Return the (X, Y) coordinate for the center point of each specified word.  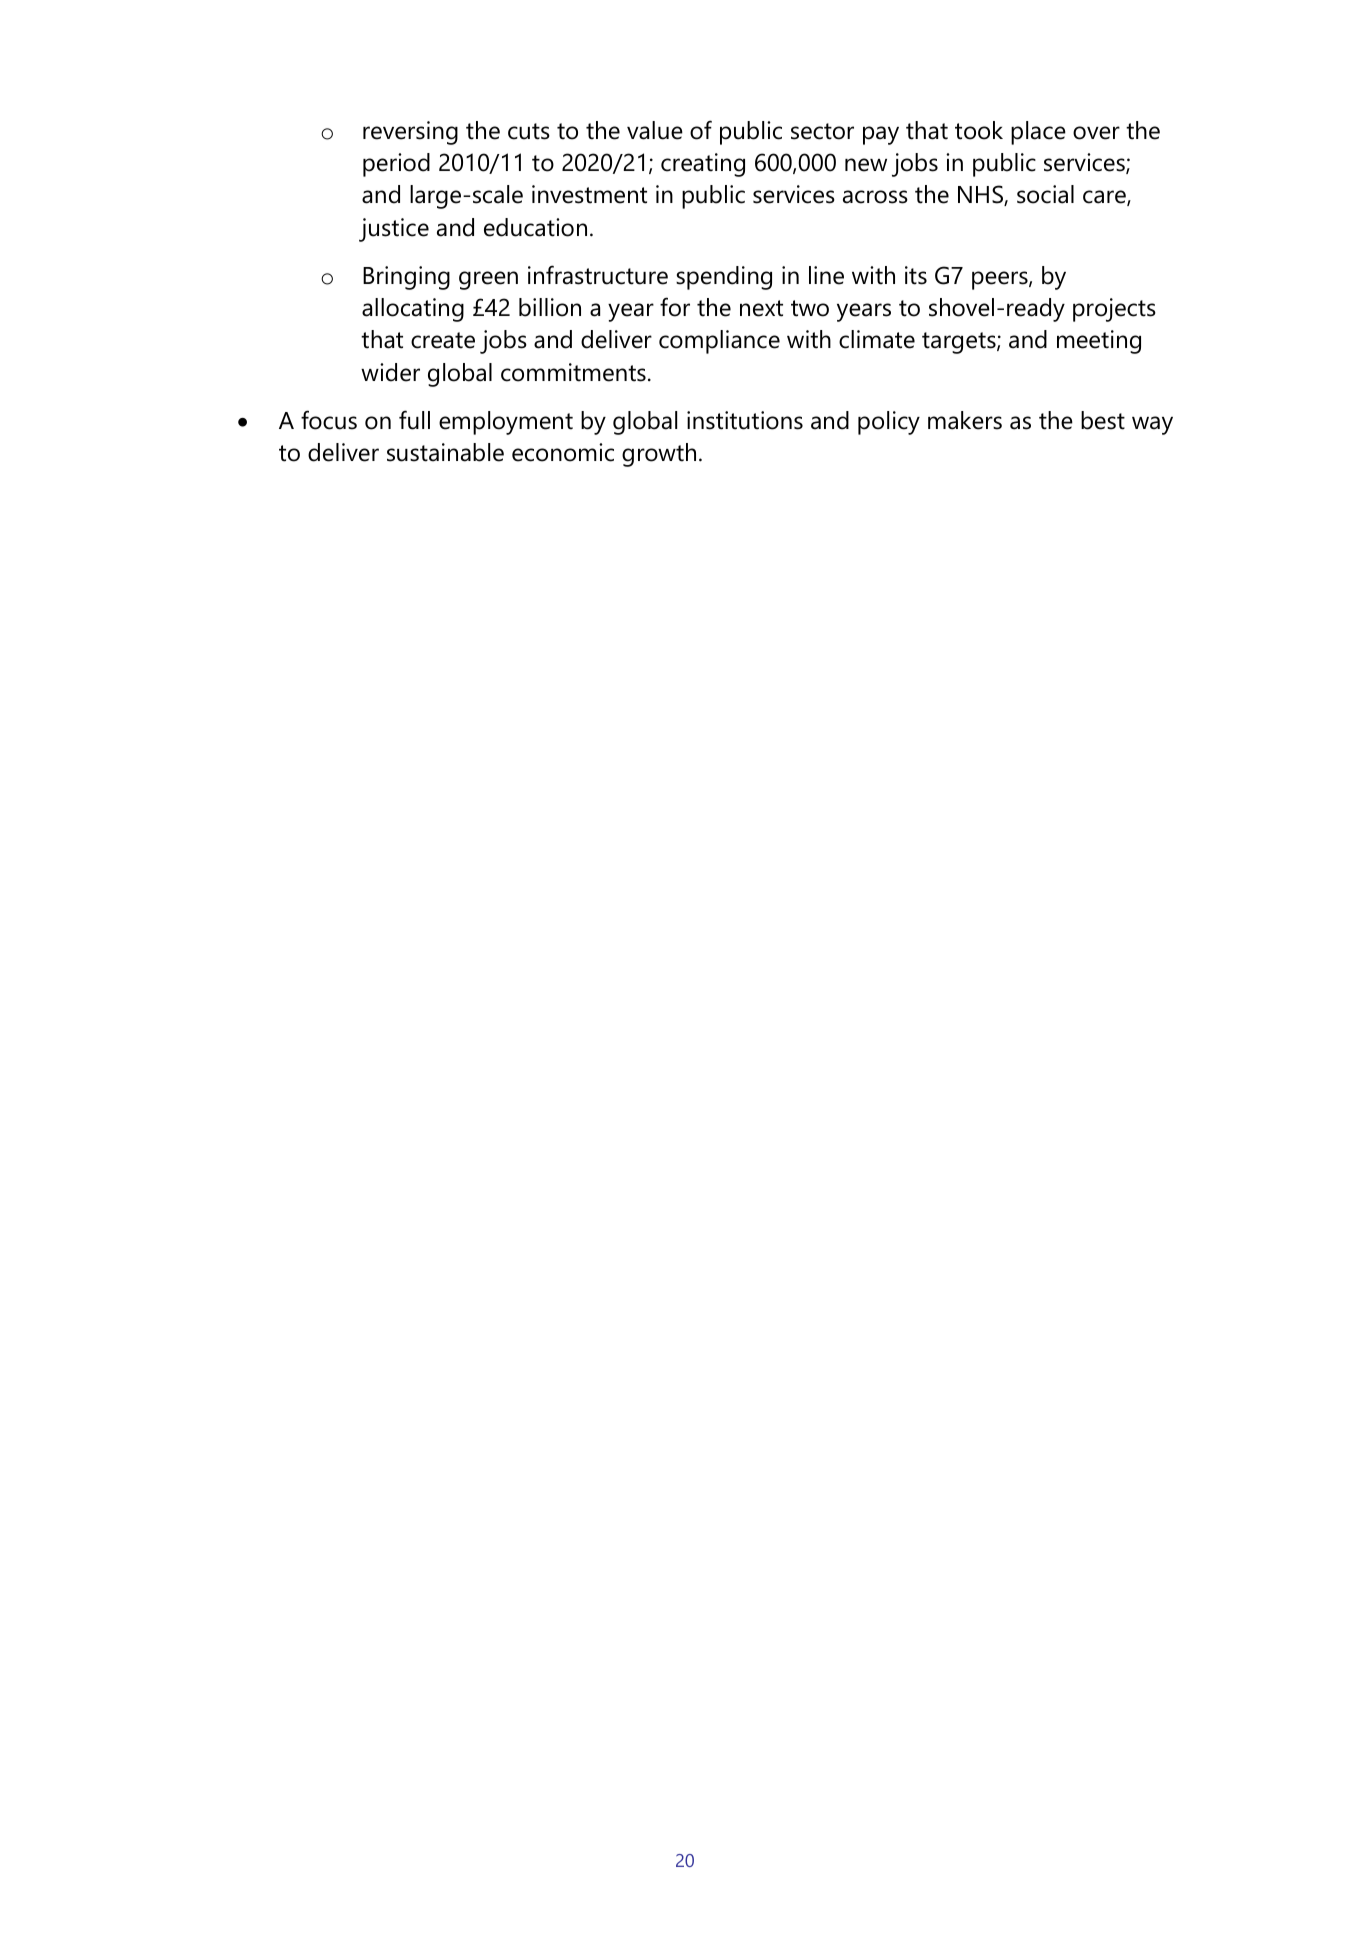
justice (394, 230)
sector (822, 131)
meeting (1099, 342)
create (443, 340)
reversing (410, 133)
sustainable (445, 452)
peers (1001, 280)
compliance (719, 342)
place (1038, 133)
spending (724, 278)
